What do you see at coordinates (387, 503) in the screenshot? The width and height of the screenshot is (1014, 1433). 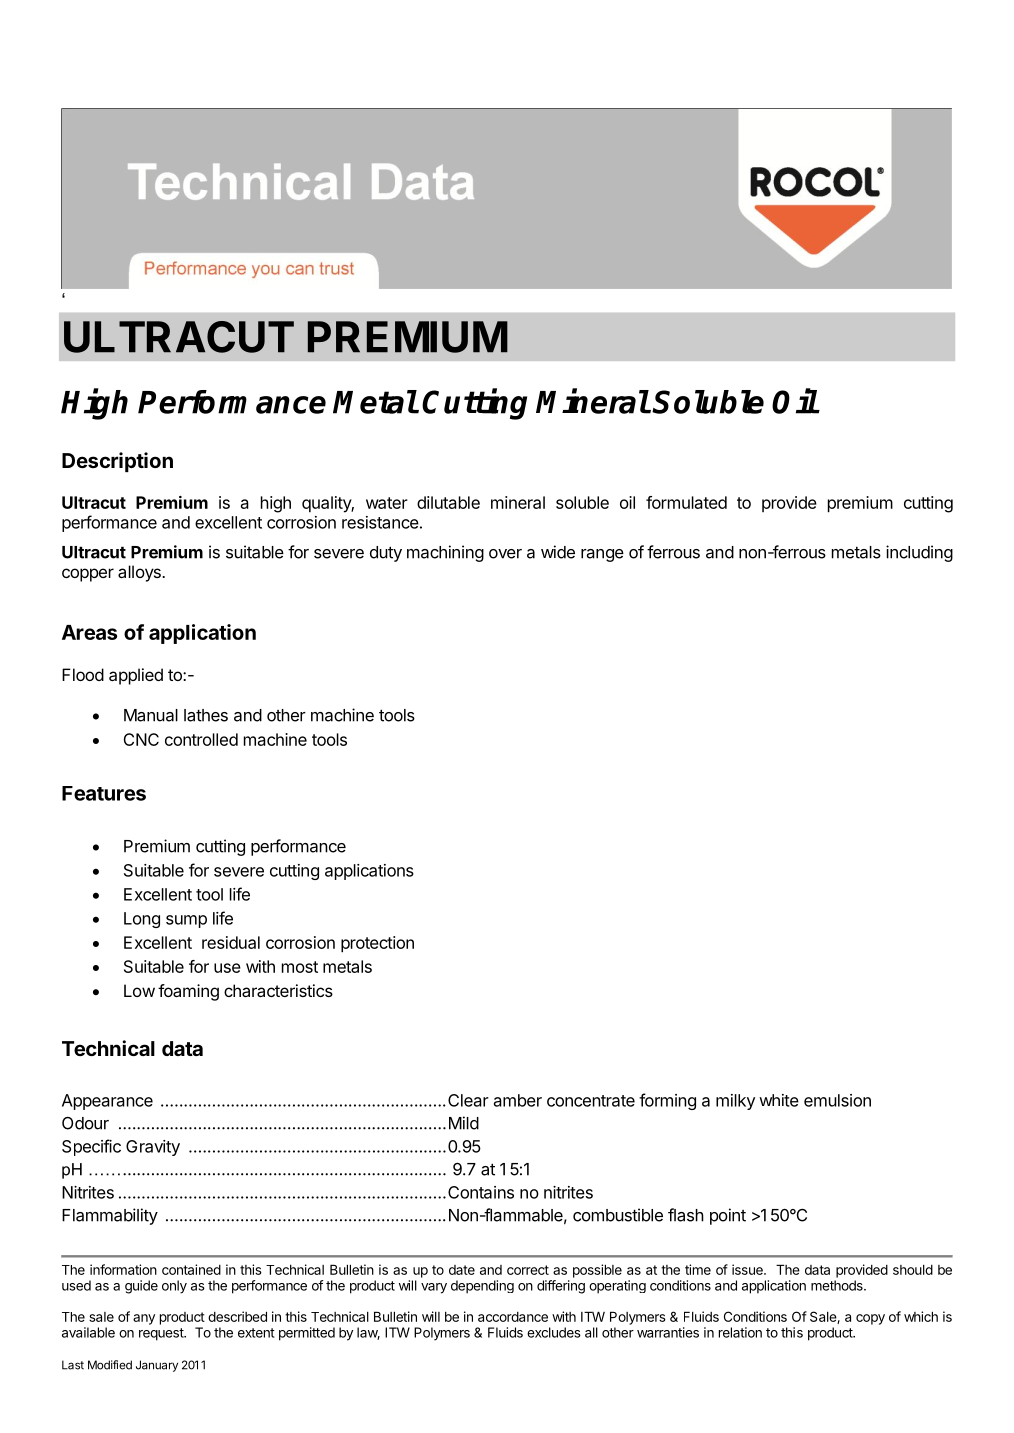 I see `water` at bounding box center [387, 503].
